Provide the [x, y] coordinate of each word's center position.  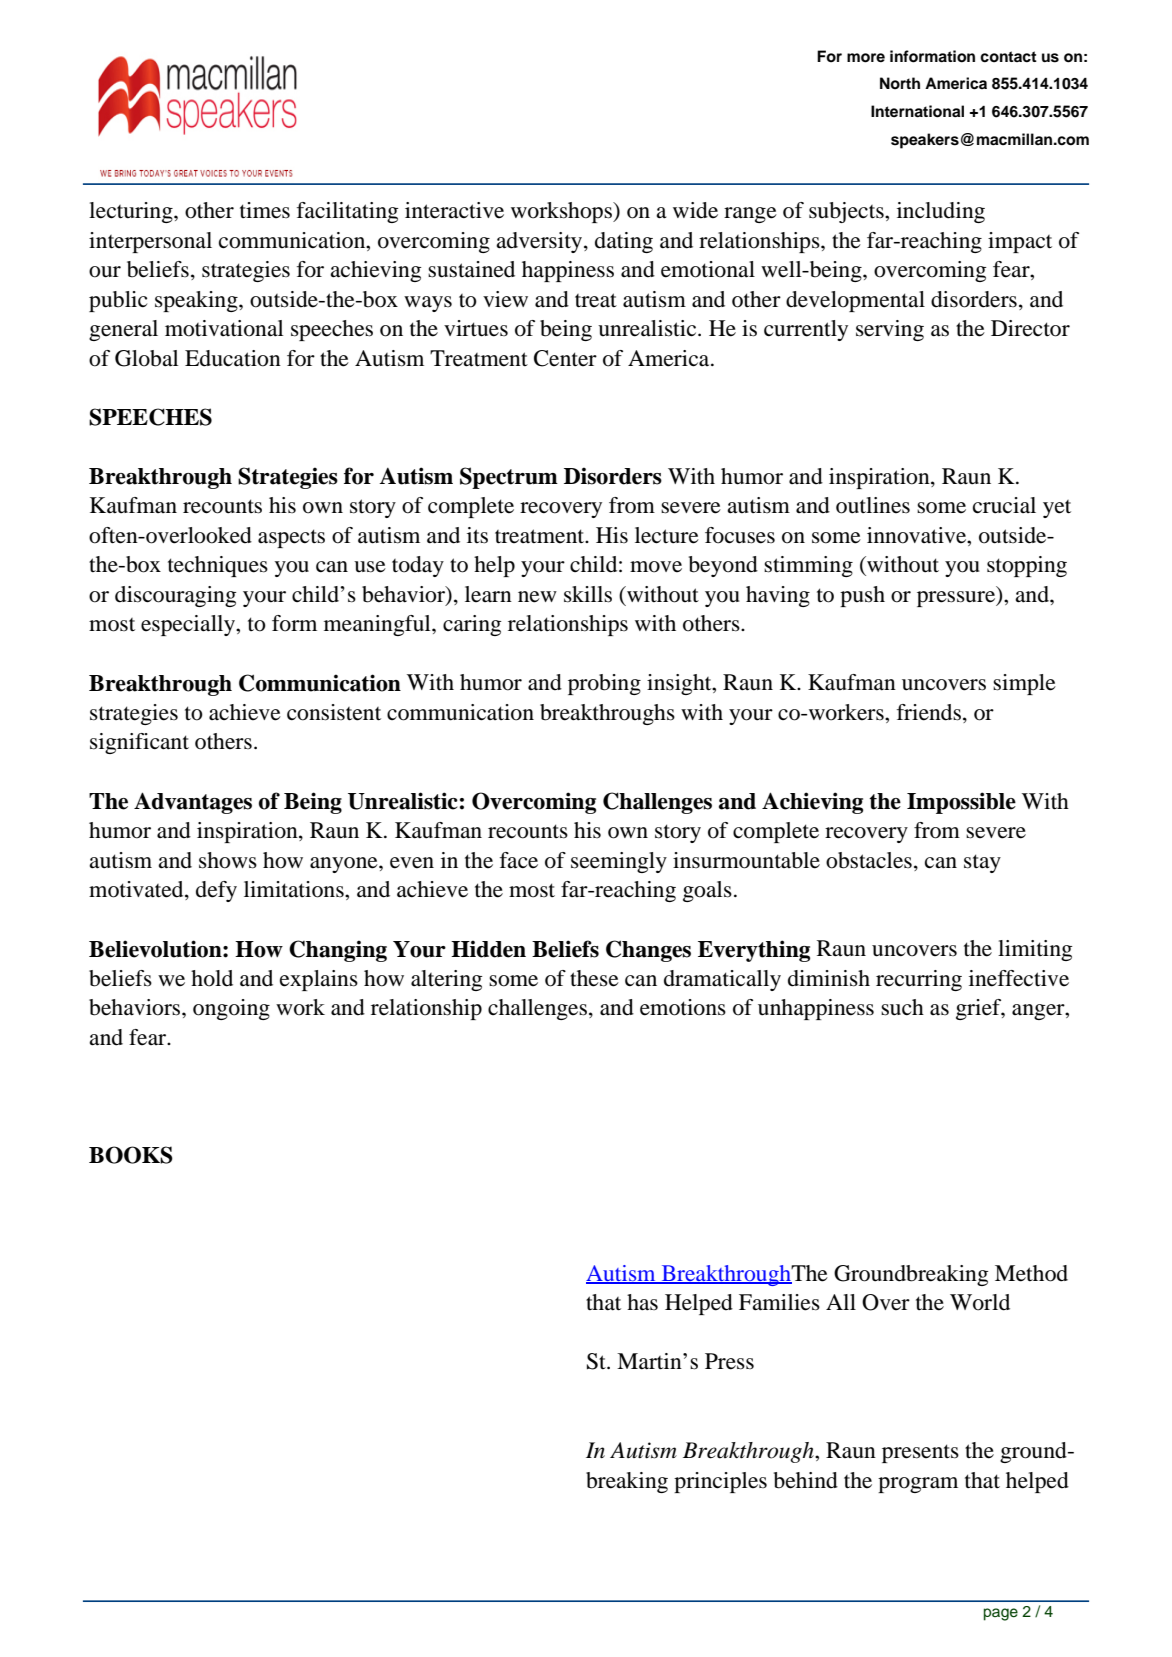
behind [806, 1480]
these [594, 978]
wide [695, 210]
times [265, 210]
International [917, 111]
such [902, 1007]
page [1001, 1614]
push [862, 596]
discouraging [175, 596]
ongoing [231, 1009]
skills [588, 594]
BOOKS [131, 1155]
